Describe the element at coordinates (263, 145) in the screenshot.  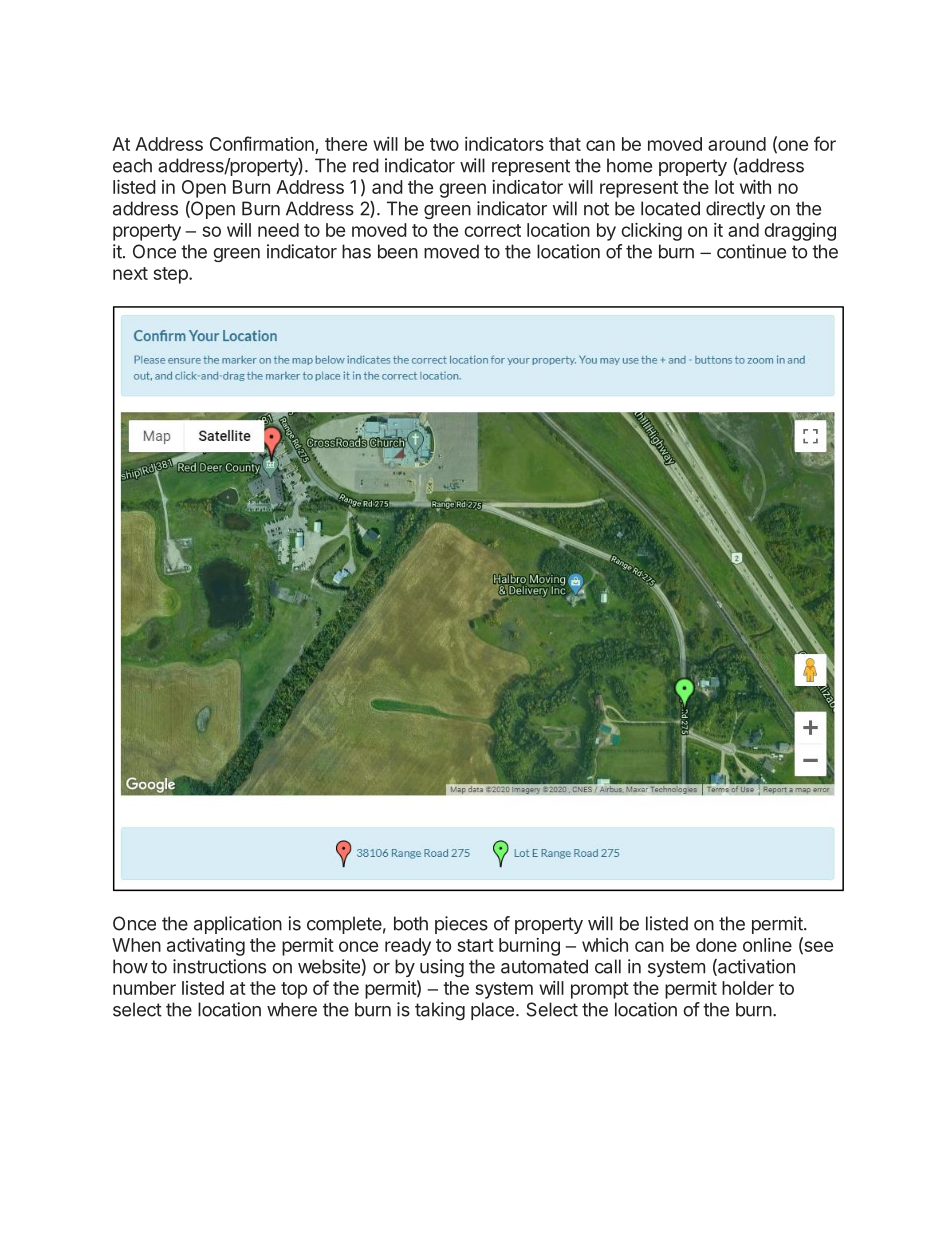
I see `Confirmation` at that location.
